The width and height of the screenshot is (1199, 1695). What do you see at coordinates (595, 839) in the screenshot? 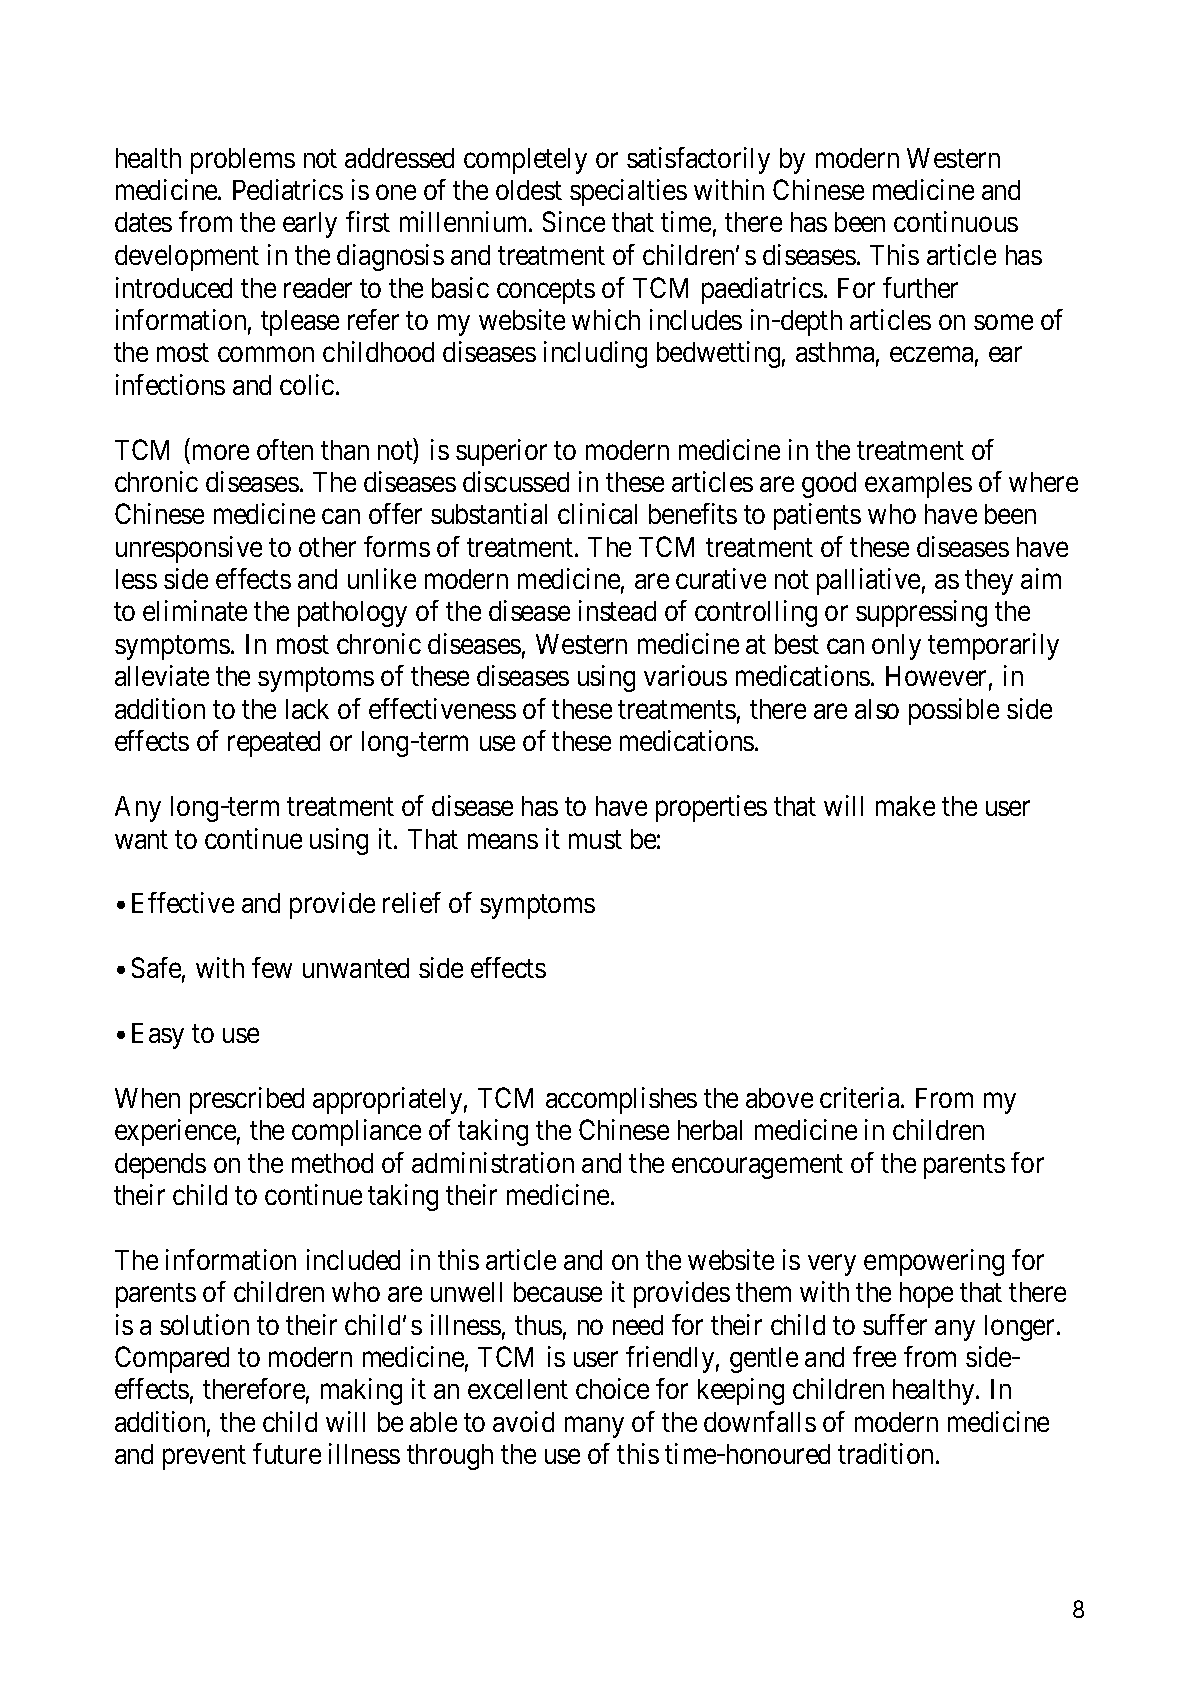
I see `must` at bounding box center [595, 839].
